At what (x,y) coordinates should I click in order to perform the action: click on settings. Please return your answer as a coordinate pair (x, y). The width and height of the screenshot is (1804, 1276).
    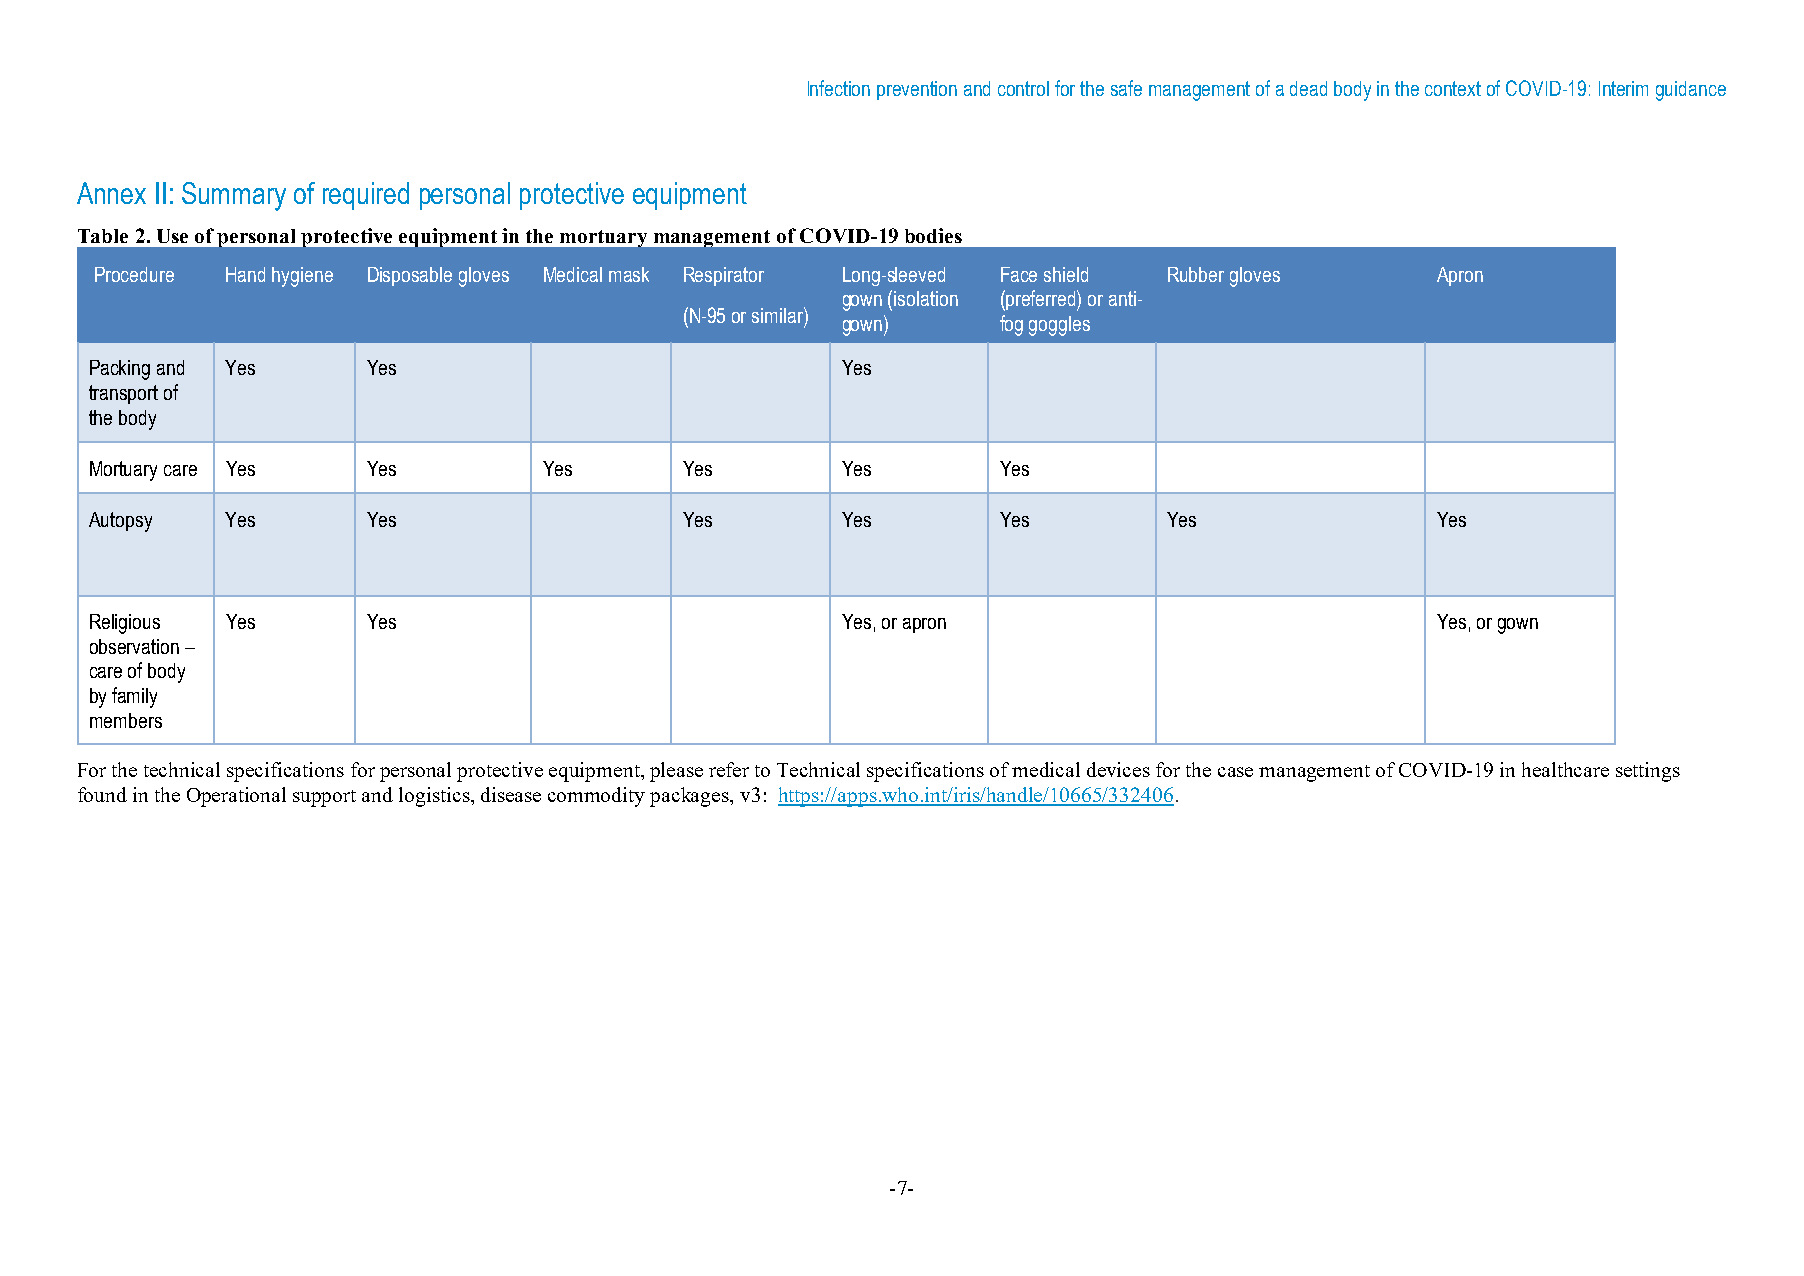
    Looking at the image, I should click on (1648, 772).
